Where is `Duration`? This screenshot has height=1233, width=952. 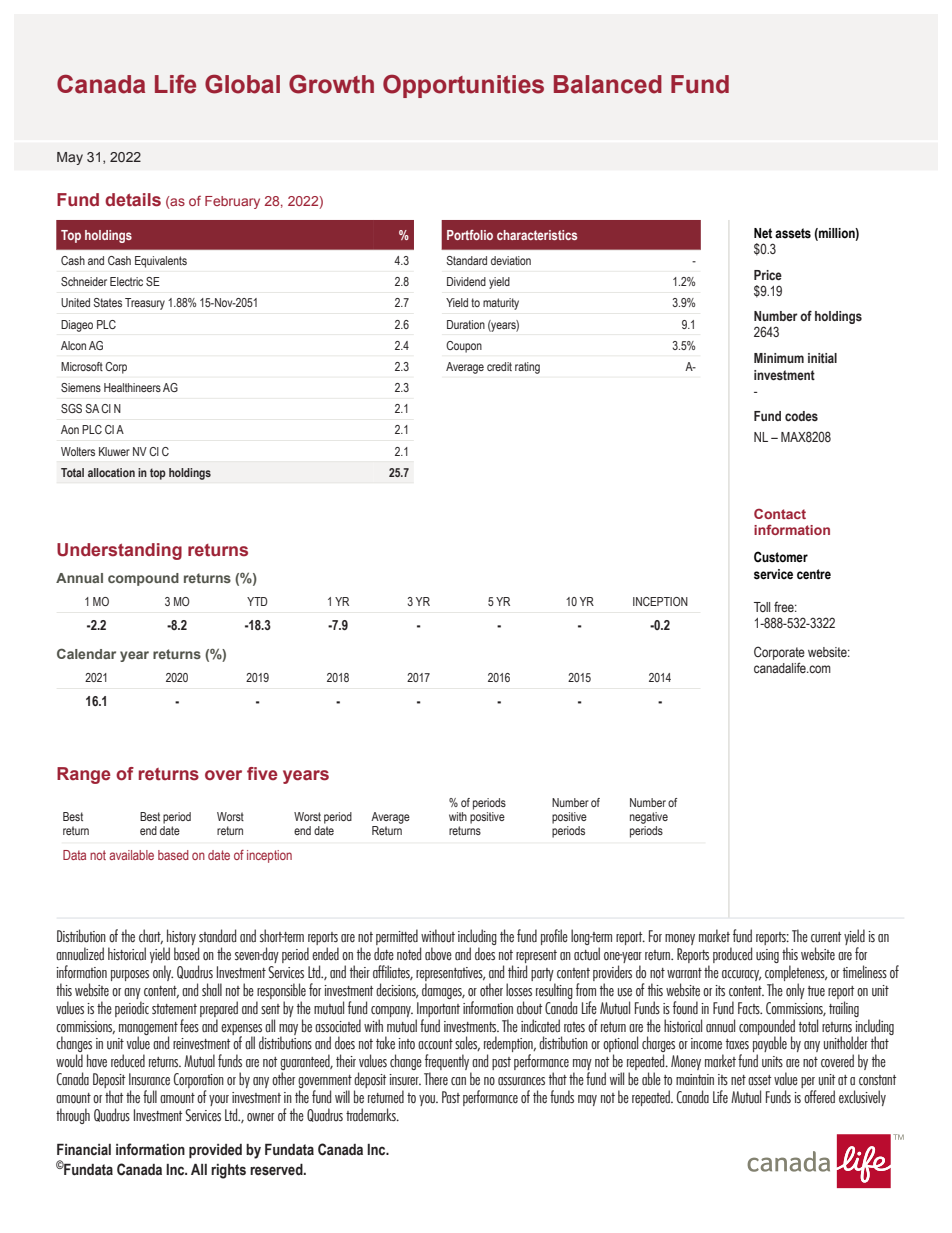 Duration is located at coordinates (466, 324).
